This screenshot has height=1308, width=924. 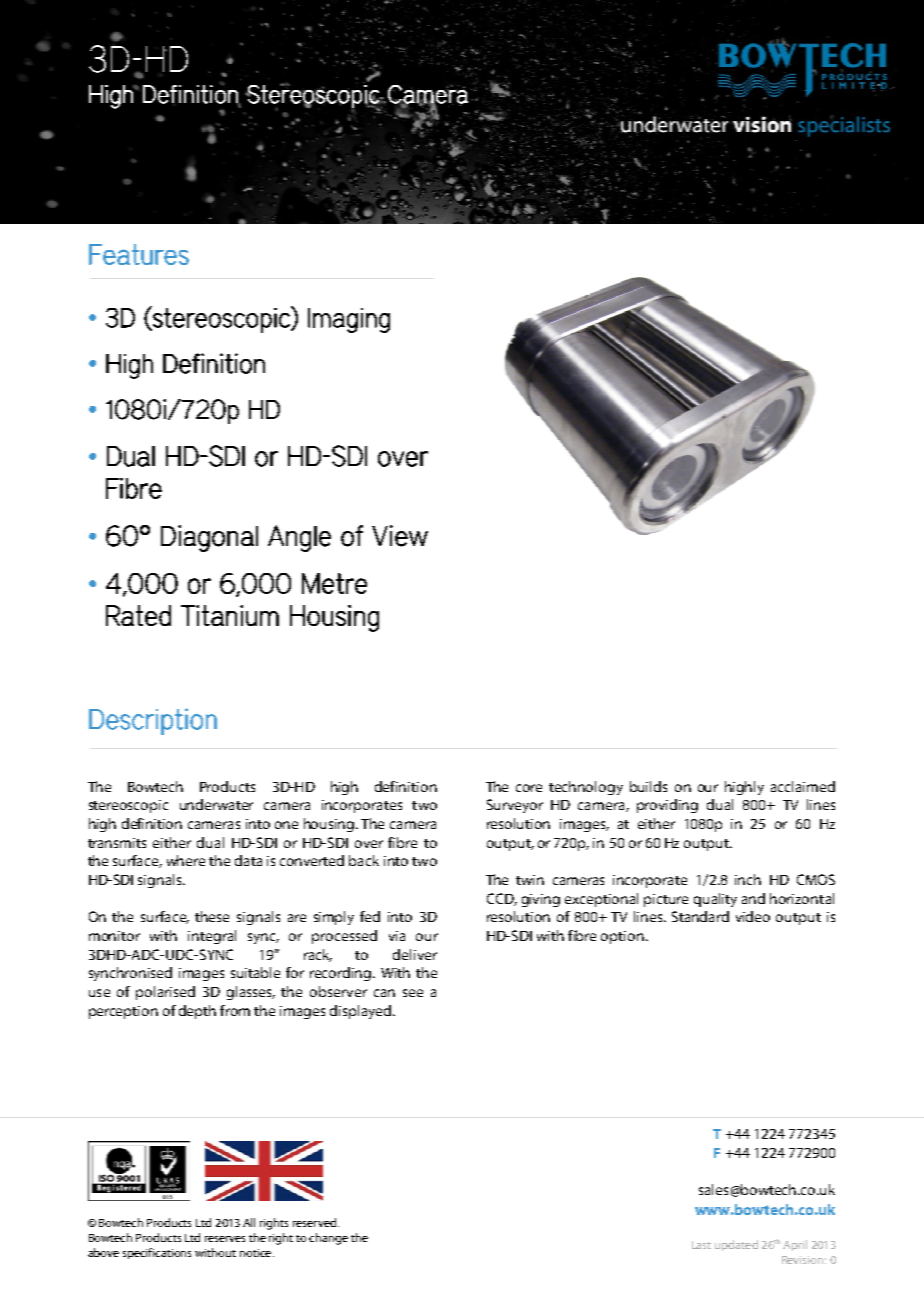 I want to click on acclaimed, so click(x=803, y=786).
